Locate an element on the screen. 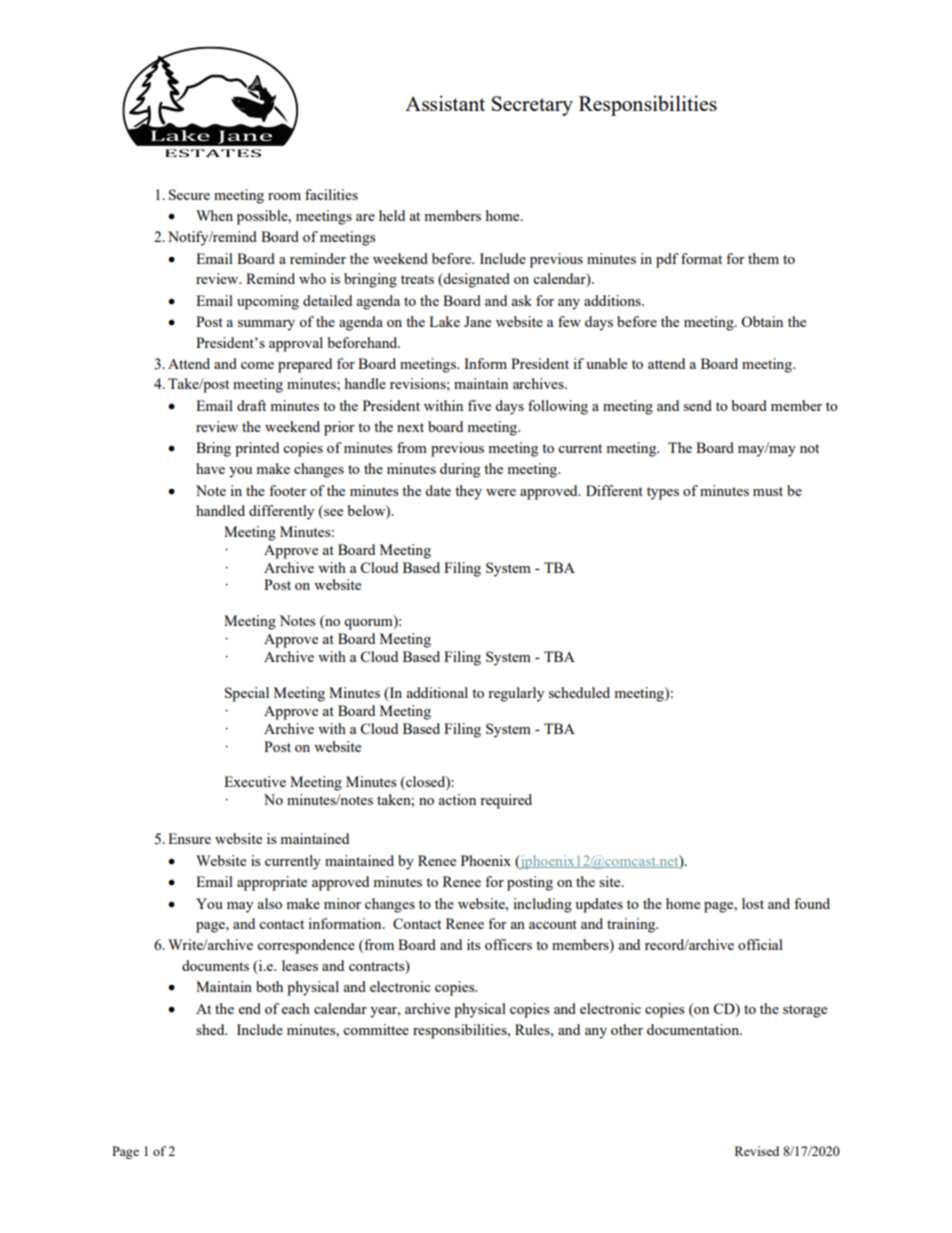  also is located at coordinates (269, 903).
